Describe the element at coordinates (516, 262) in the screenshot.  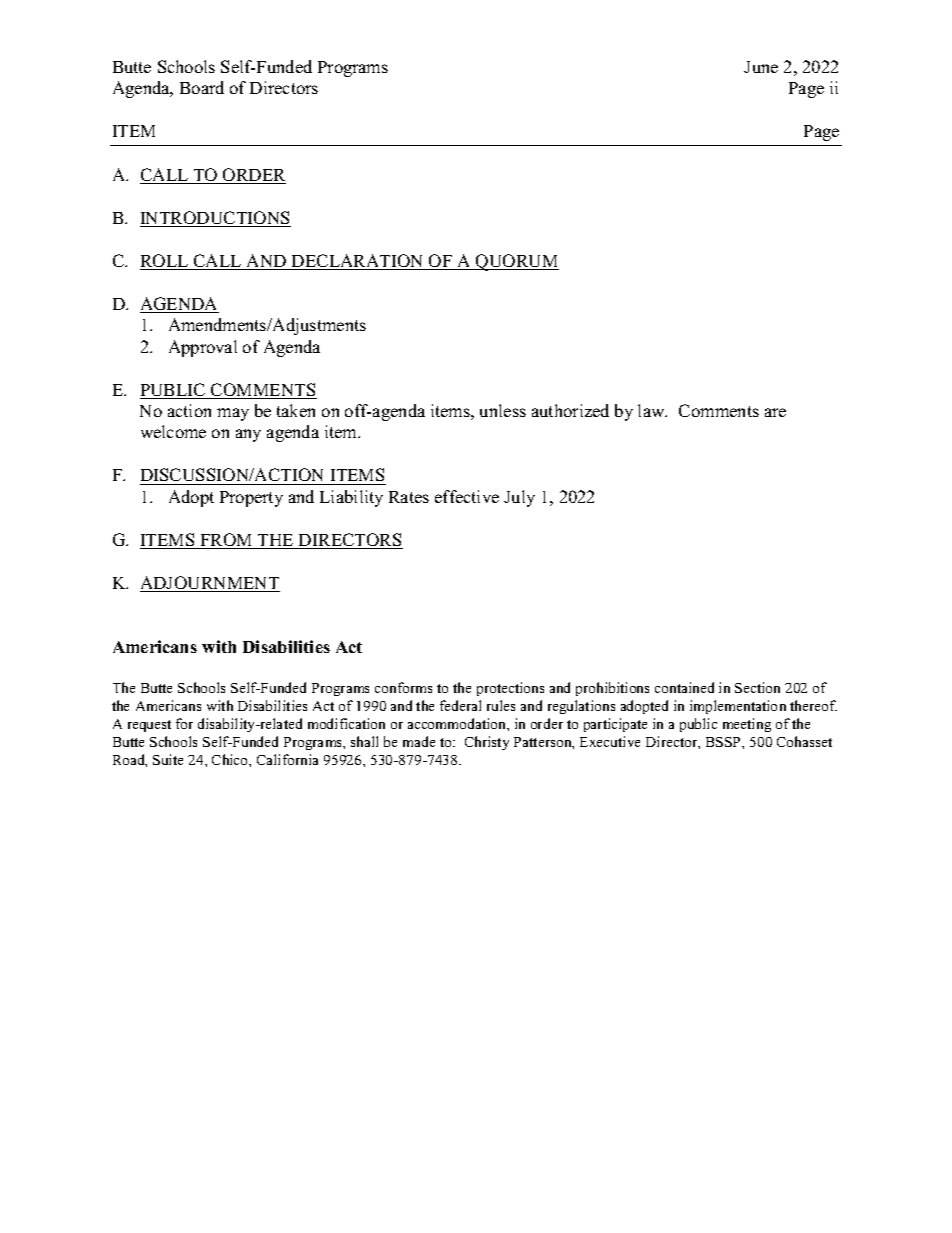
I see `QUORUM` at that location.
